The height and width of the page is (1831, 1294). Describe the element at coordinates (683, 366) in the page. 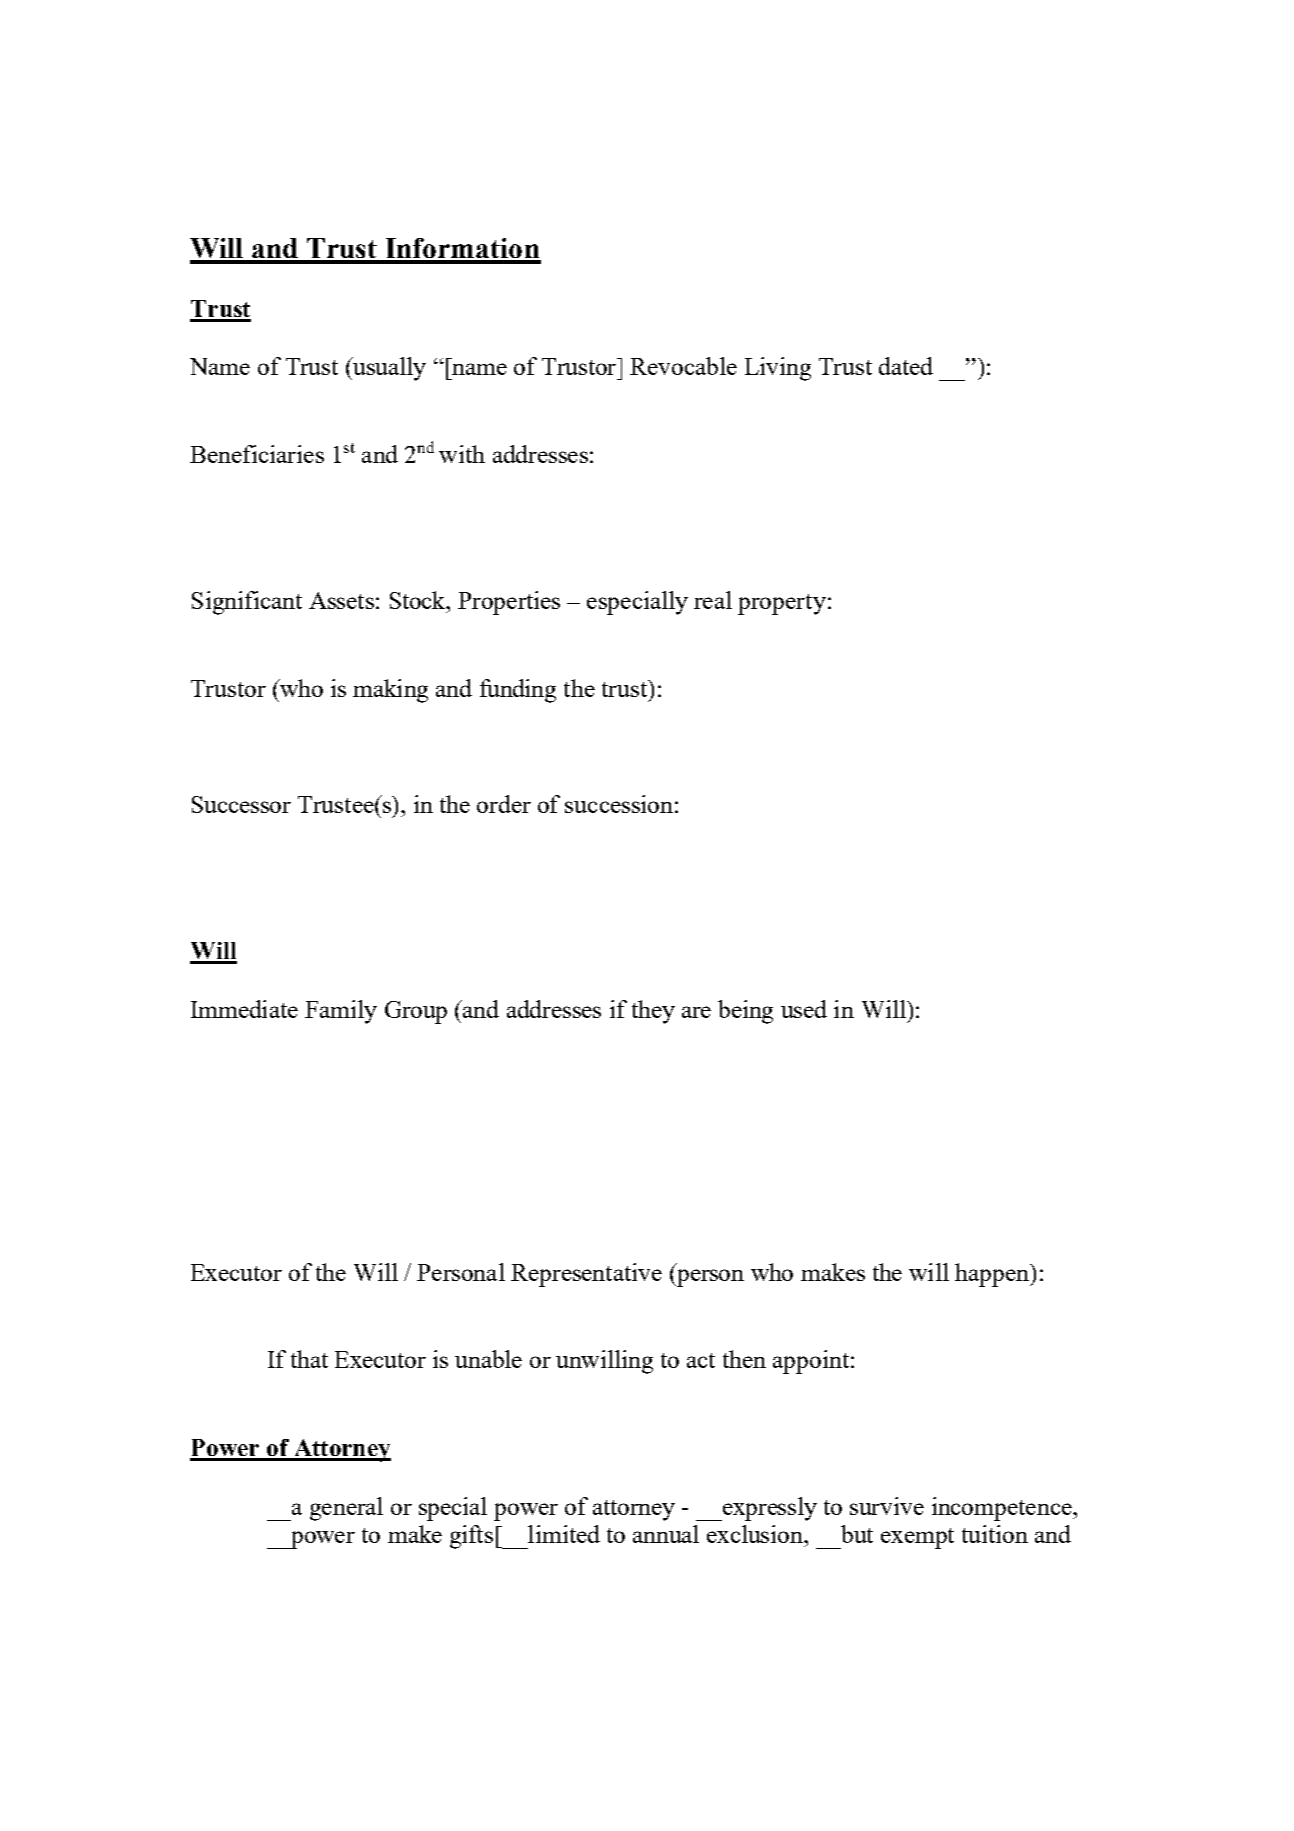

I see `Revocable` at that location.
